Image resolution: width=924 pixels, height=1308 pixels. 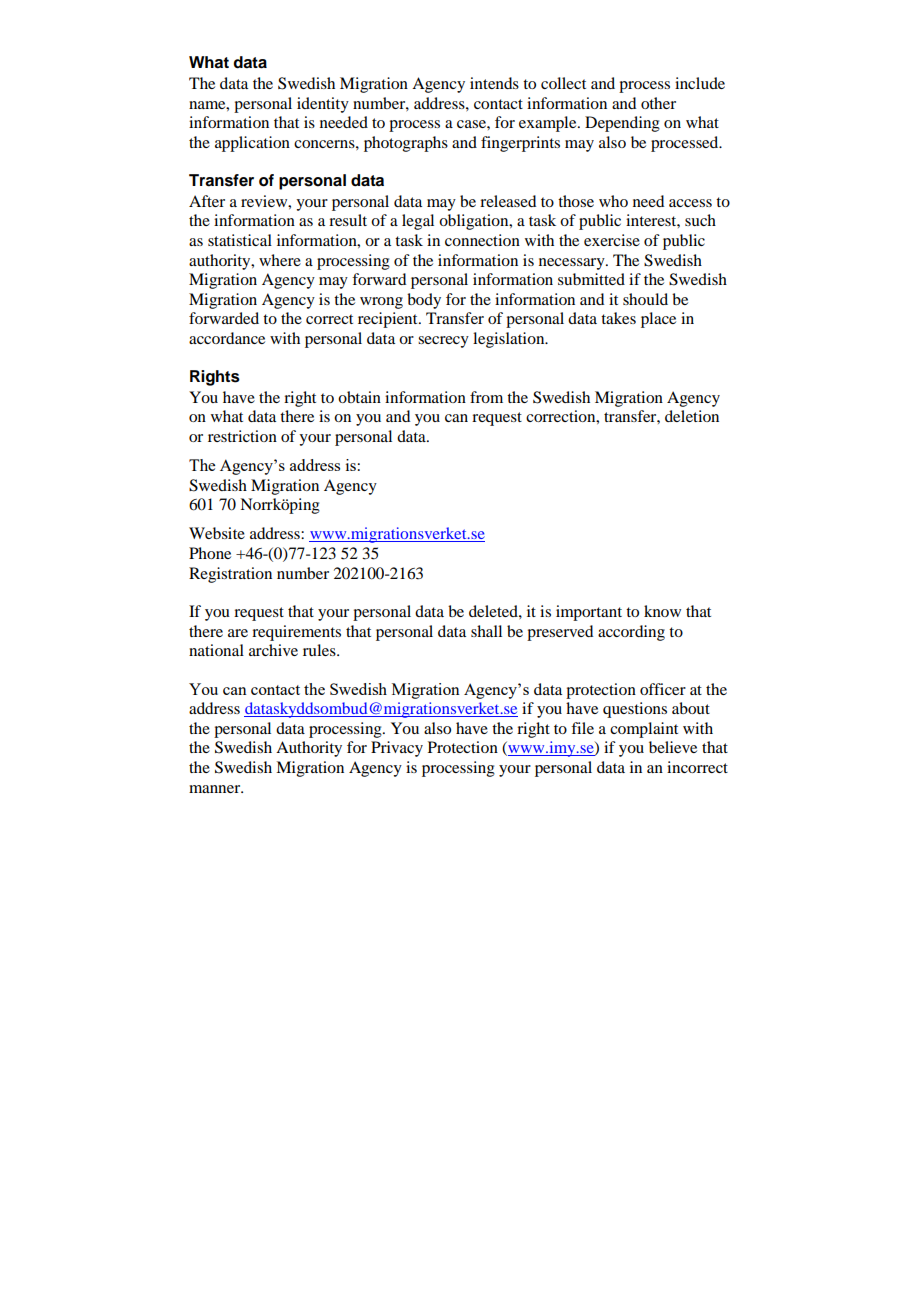 What do you see at coordinates (424, 301) in the document?
I see `body` at bounding box center [424, 301].
